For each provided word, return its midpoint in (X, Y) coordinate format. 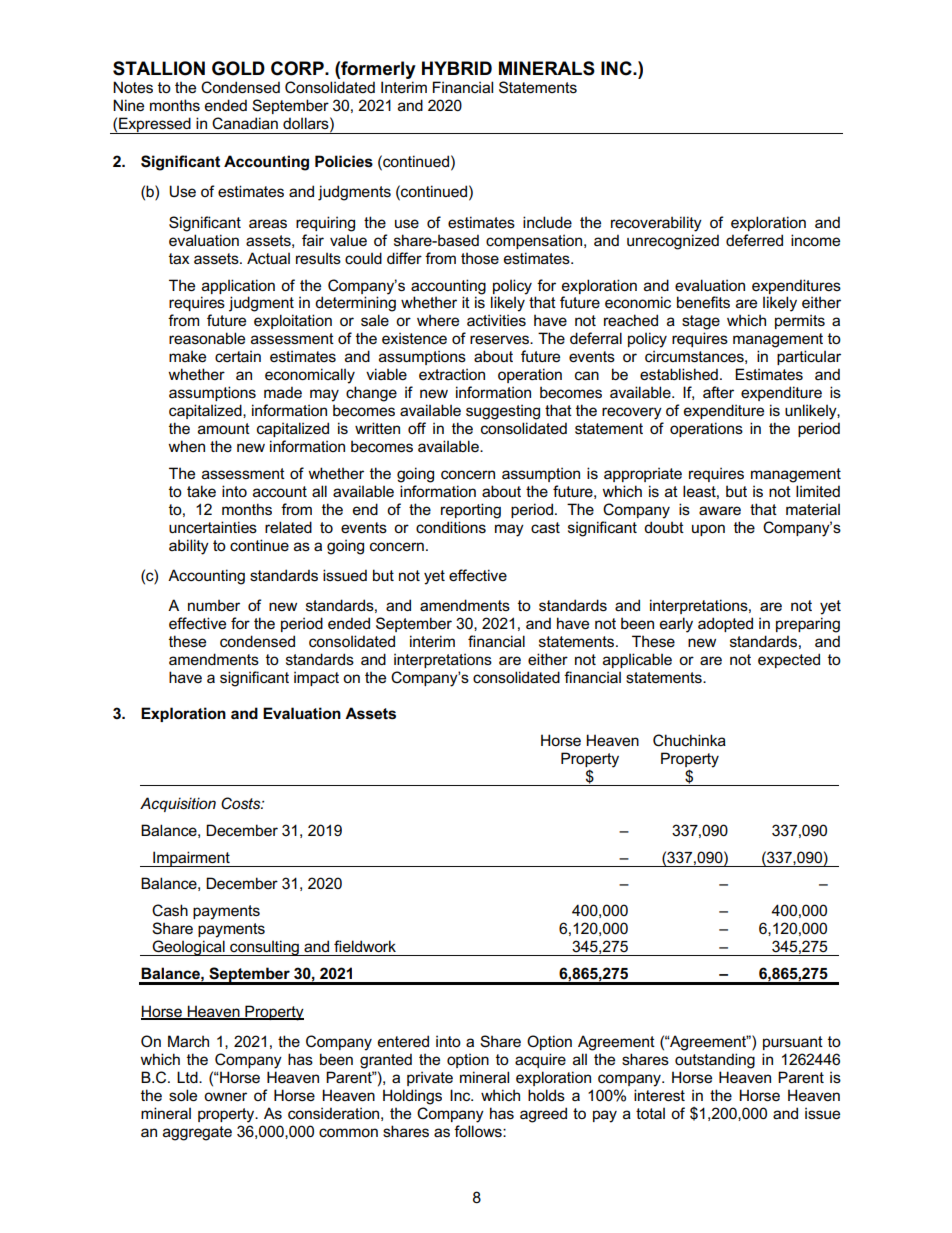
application (238, 286)
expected (789, 660)
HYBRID (457, 68)
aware (720, 510)
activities (496, 320)
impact (316, 678)
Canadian (245, 123)
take (201, 491)
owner (225, 1096)
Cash (170, 910)
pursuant (793, 1043)
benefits (703, 302)
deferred (754, 240)
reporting (471, 511)
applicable (637, 660)
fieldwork (365, 946)
